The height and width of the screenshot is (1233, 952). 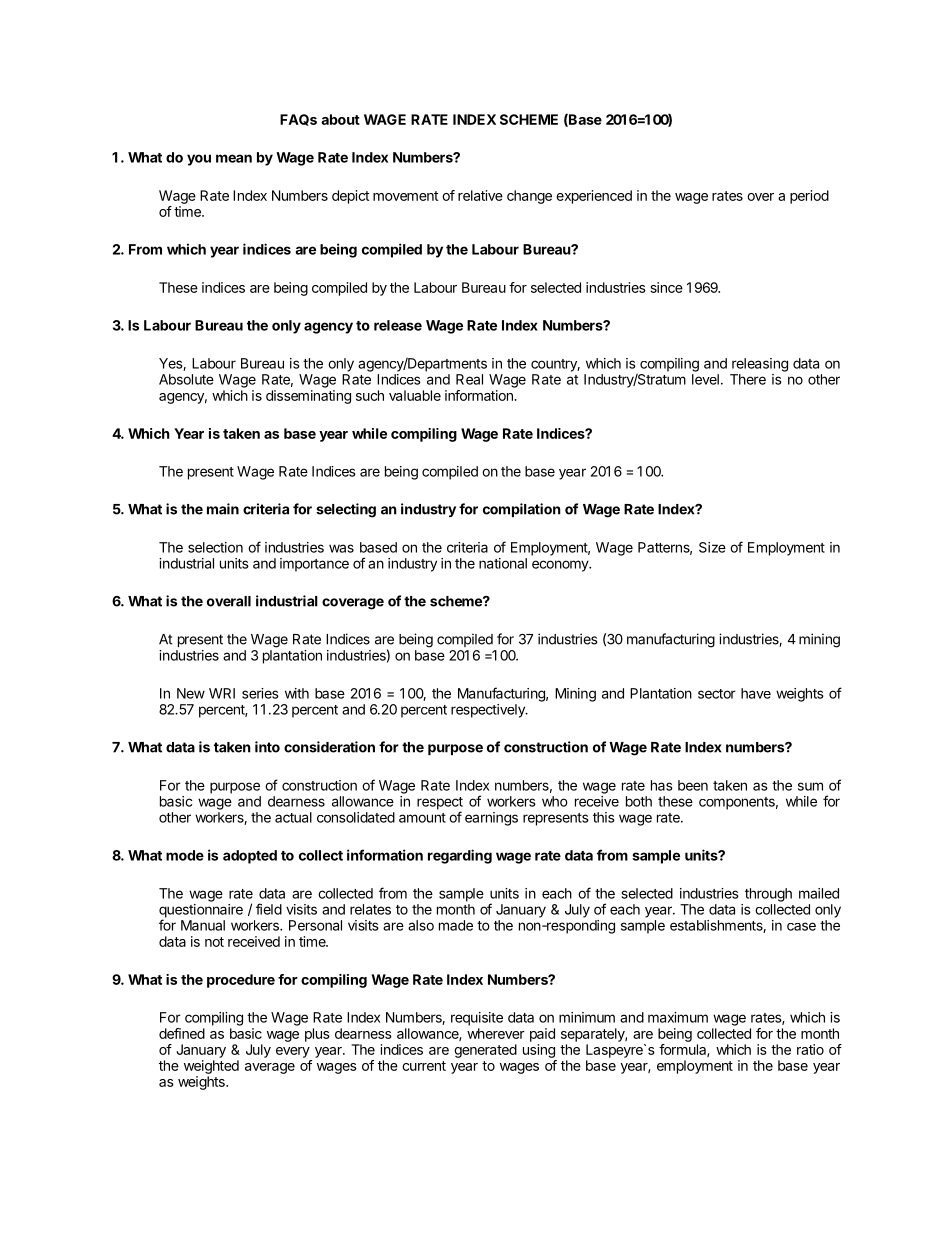 What do you see at coordinates (469, 379) in the screenshot?
I see `Real` at bounding box center [469, 379].
